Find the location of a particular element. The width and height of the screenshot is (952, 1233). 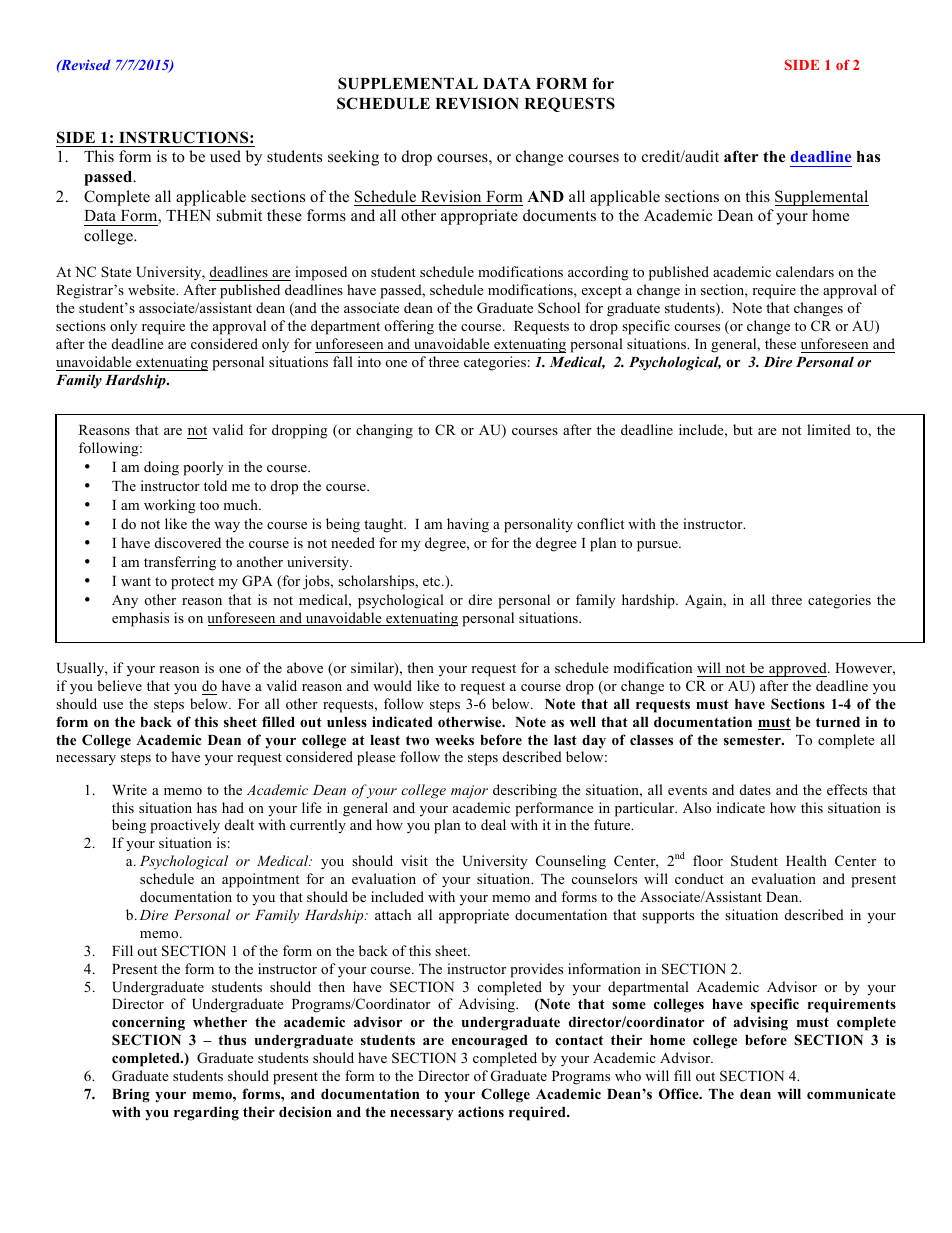

told is located at coordinates (215, 485).
